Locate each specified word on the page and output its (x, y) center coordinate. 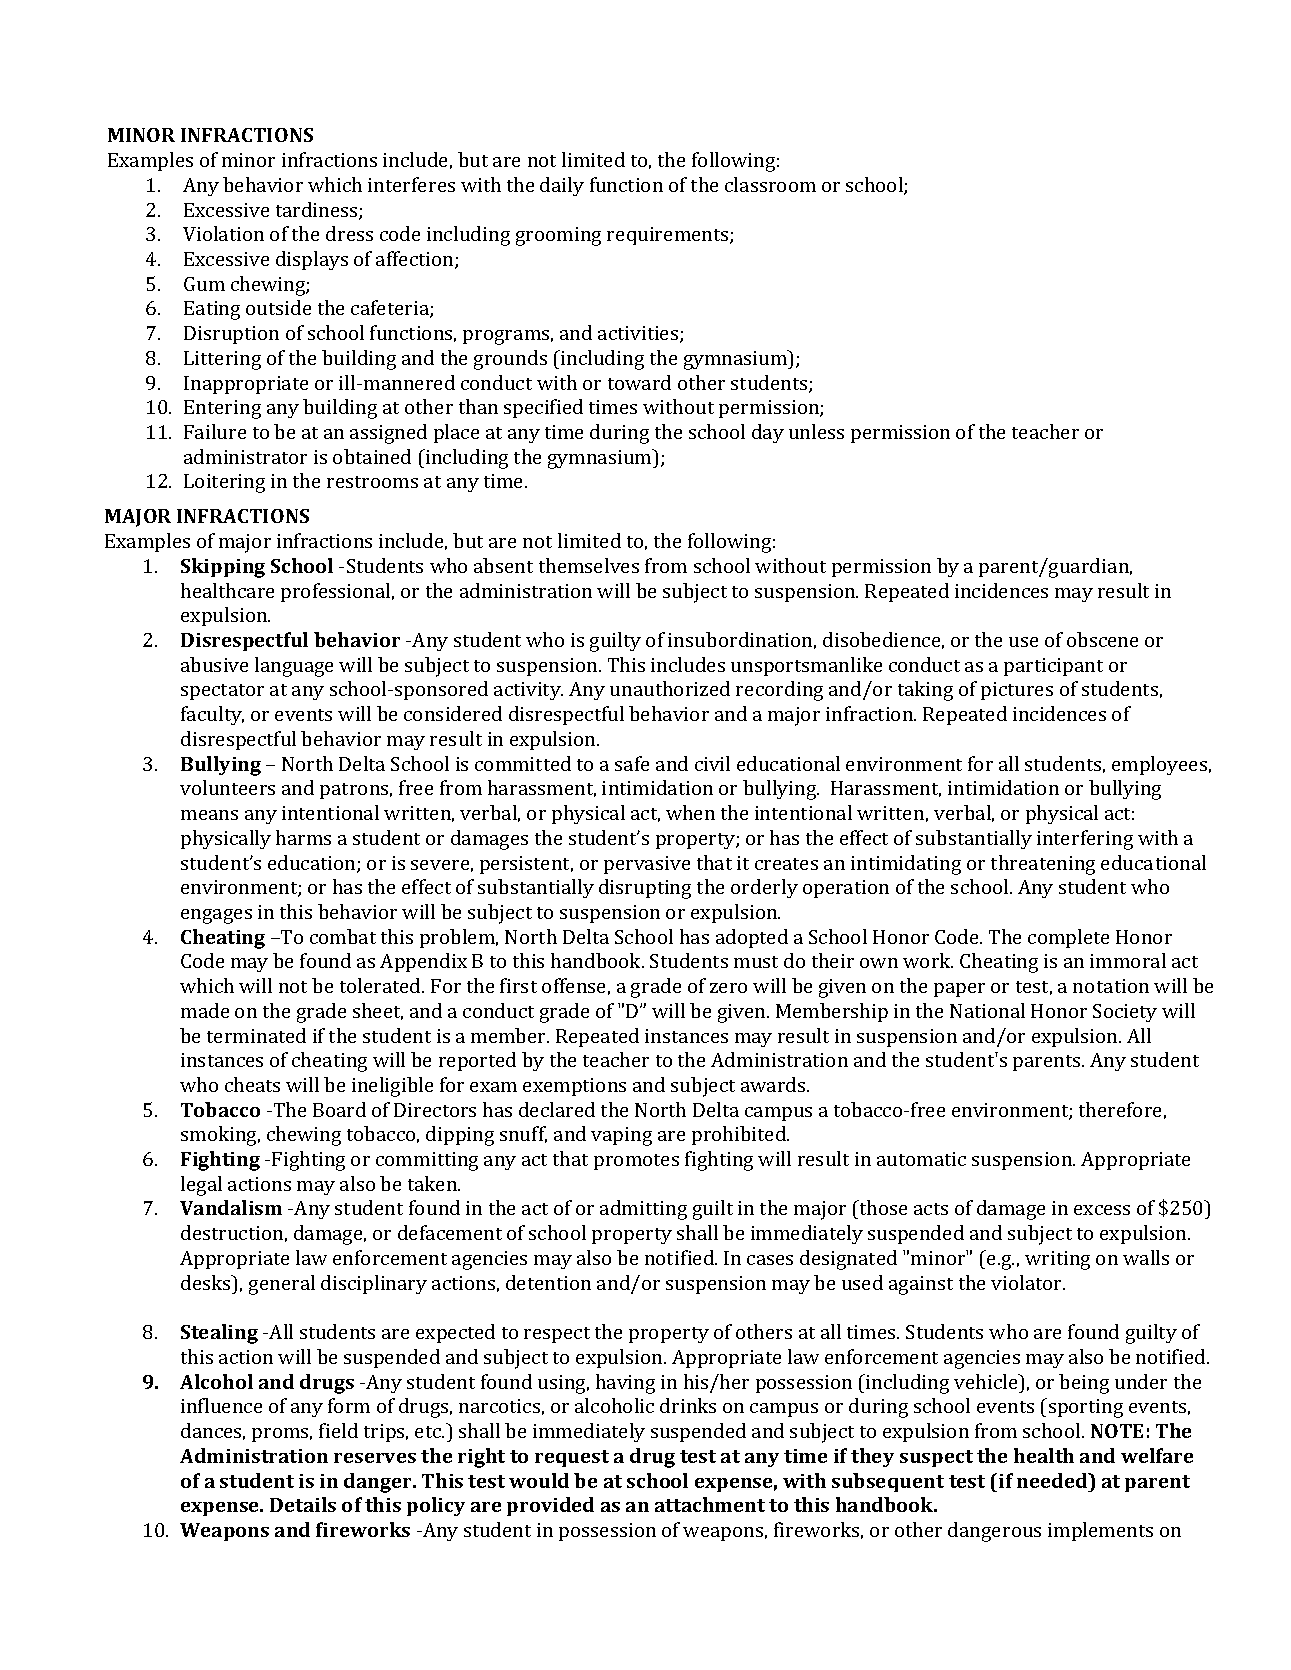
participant (1053, 667)
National (987, 1010)
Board (339, 1109)
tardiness (318, 211)
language (294, 667)
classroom (770, 184)
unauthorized (670, 688)
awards (774, 1084)
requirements (669, 236)
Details (303, 1504)
